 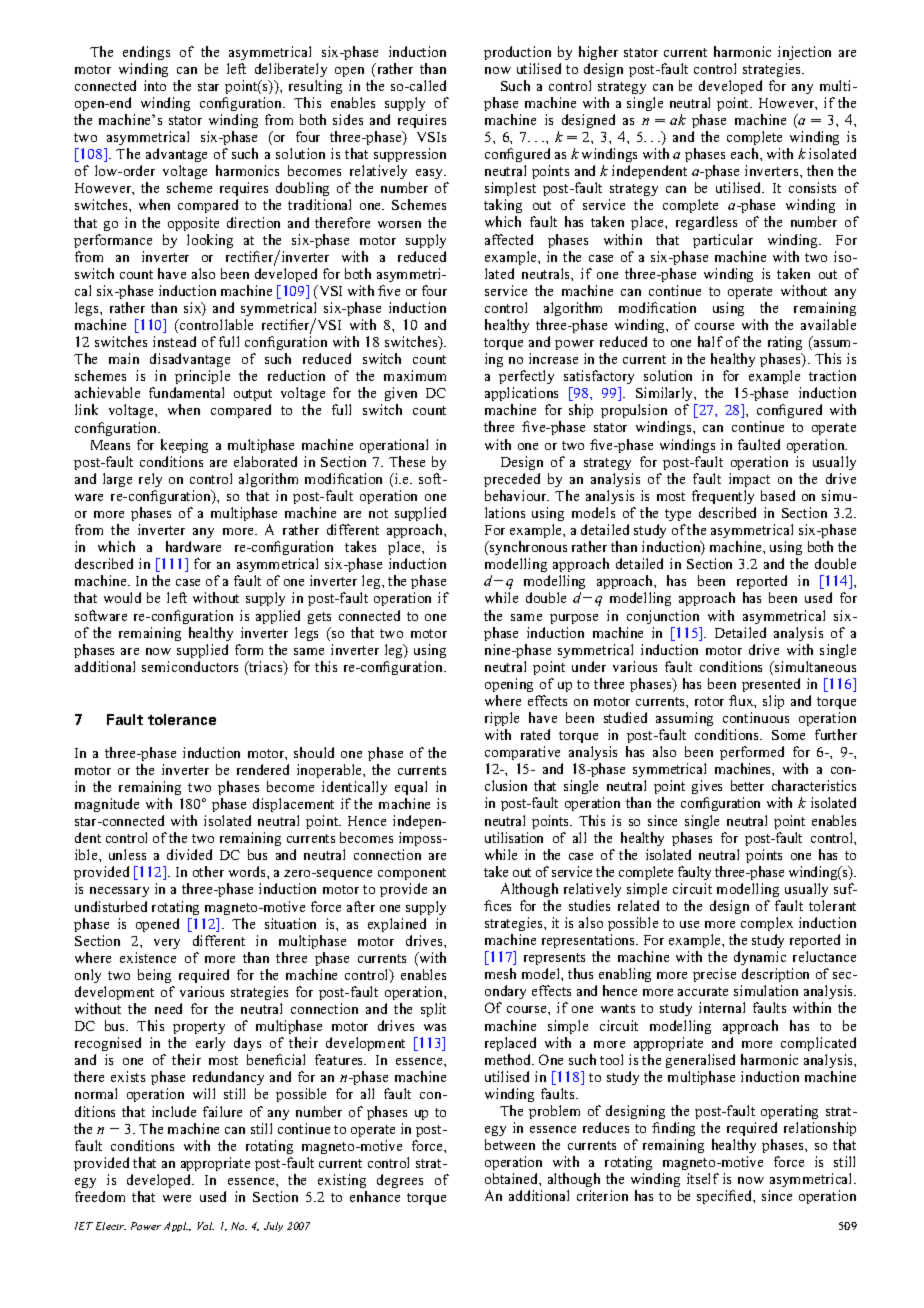 I want to click on keeping, so click(x=184, y=446).
